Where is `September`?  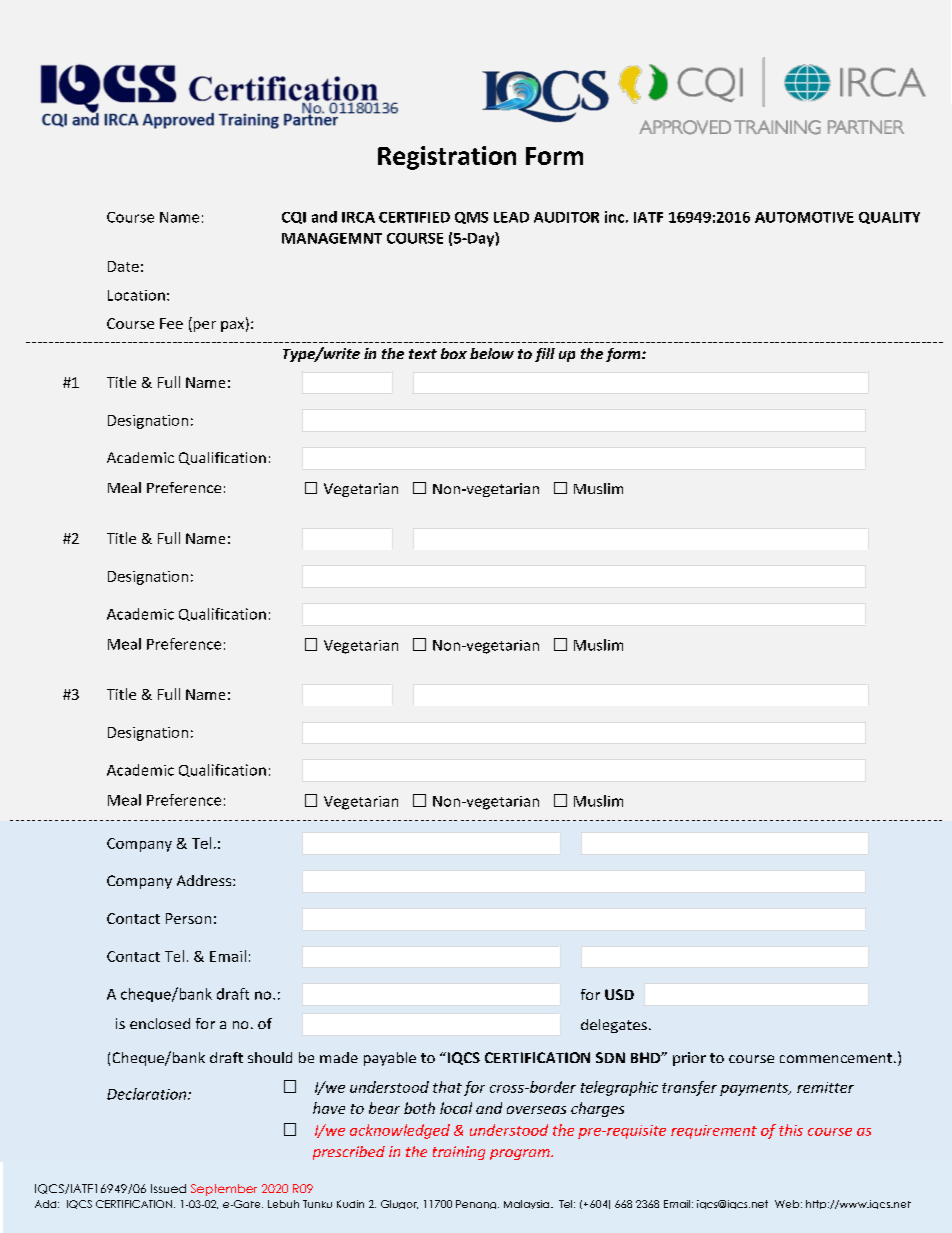
September is located at coordinates (224, 1190).
